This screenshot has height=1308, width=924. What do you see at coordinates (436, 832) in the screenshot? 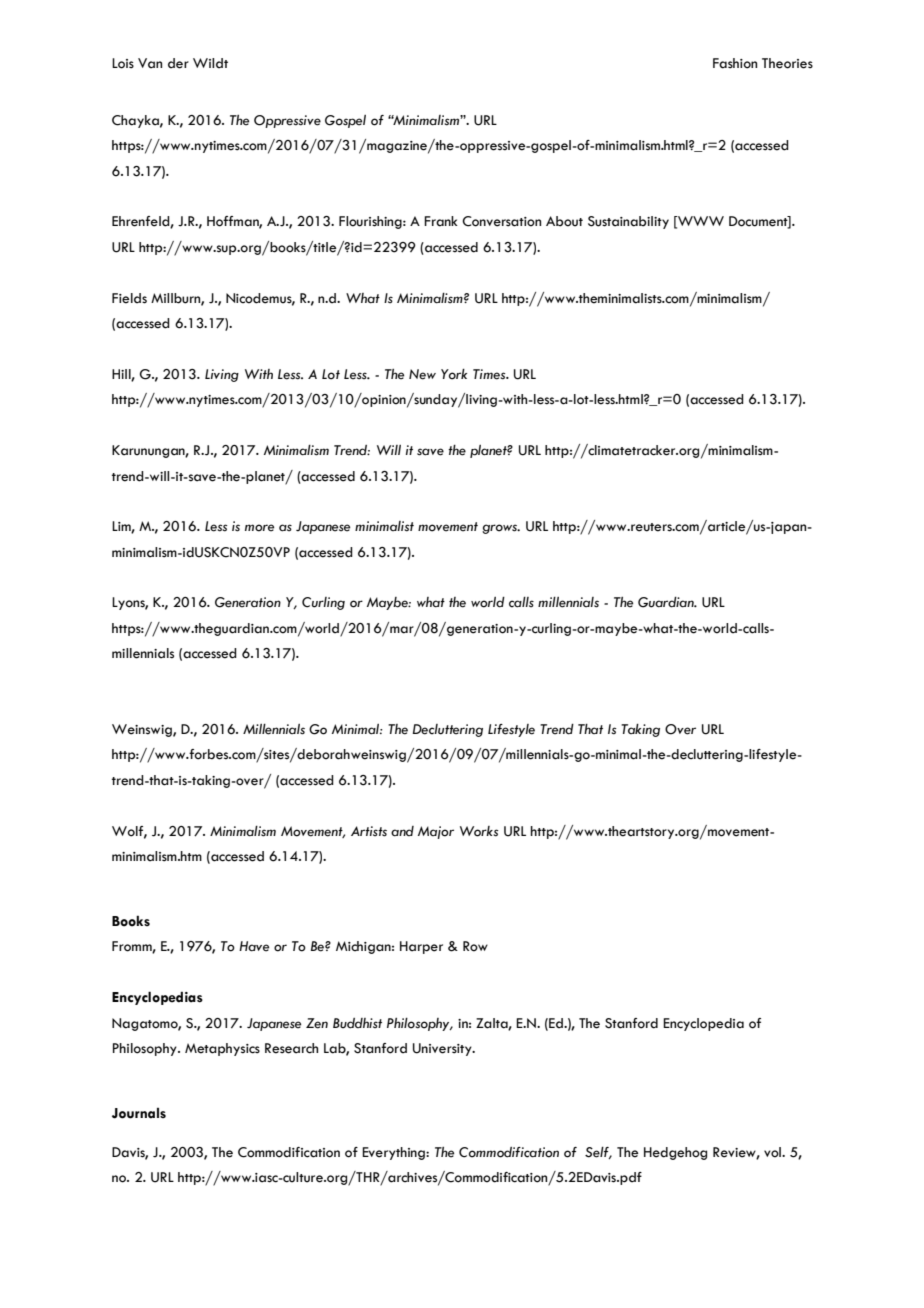
I see `Major` at bounding box center [436, 832].
